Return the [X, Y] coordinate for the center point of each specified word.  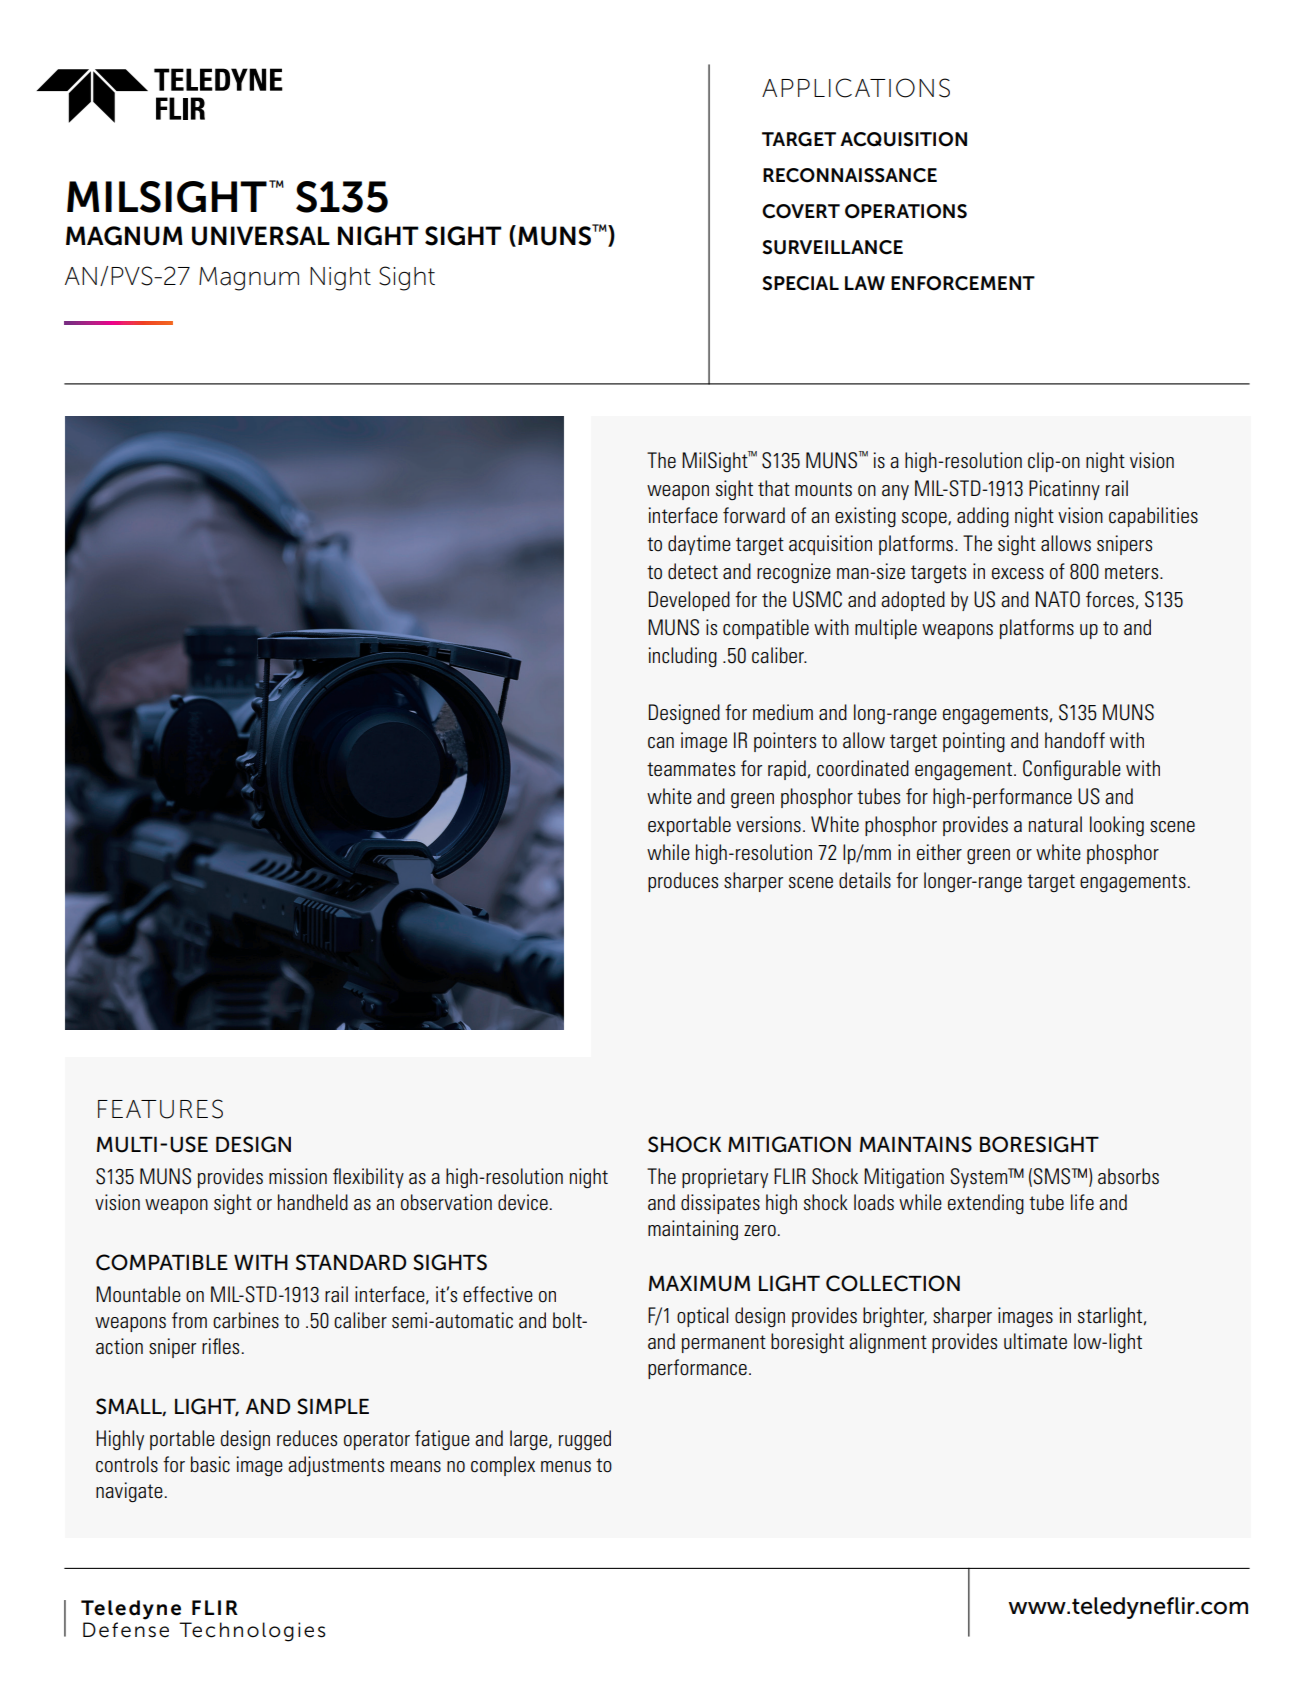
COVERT [801, 211]
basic [210, 1464]
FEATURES [160, 1109]
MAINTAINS [916, 1144]
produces [683, 882]
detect [693, 571]
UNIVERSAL [261, 236]
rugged [585, 1440]
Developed [689, 601]
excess [1018, 574]
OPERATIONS [906, 211]
